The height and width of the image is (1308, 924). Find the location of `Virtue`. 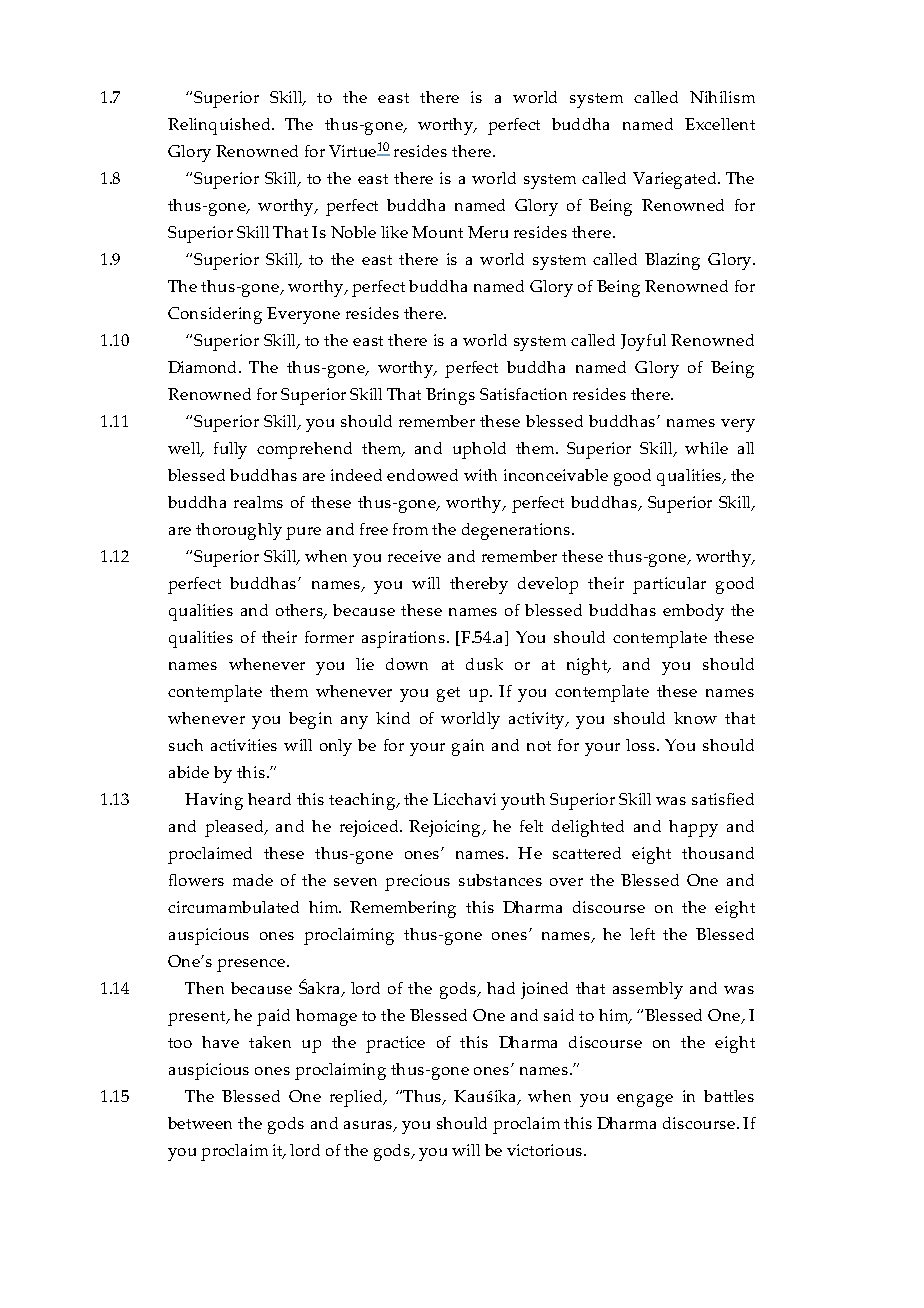

Virtue is located at coordinates (352, 151).
